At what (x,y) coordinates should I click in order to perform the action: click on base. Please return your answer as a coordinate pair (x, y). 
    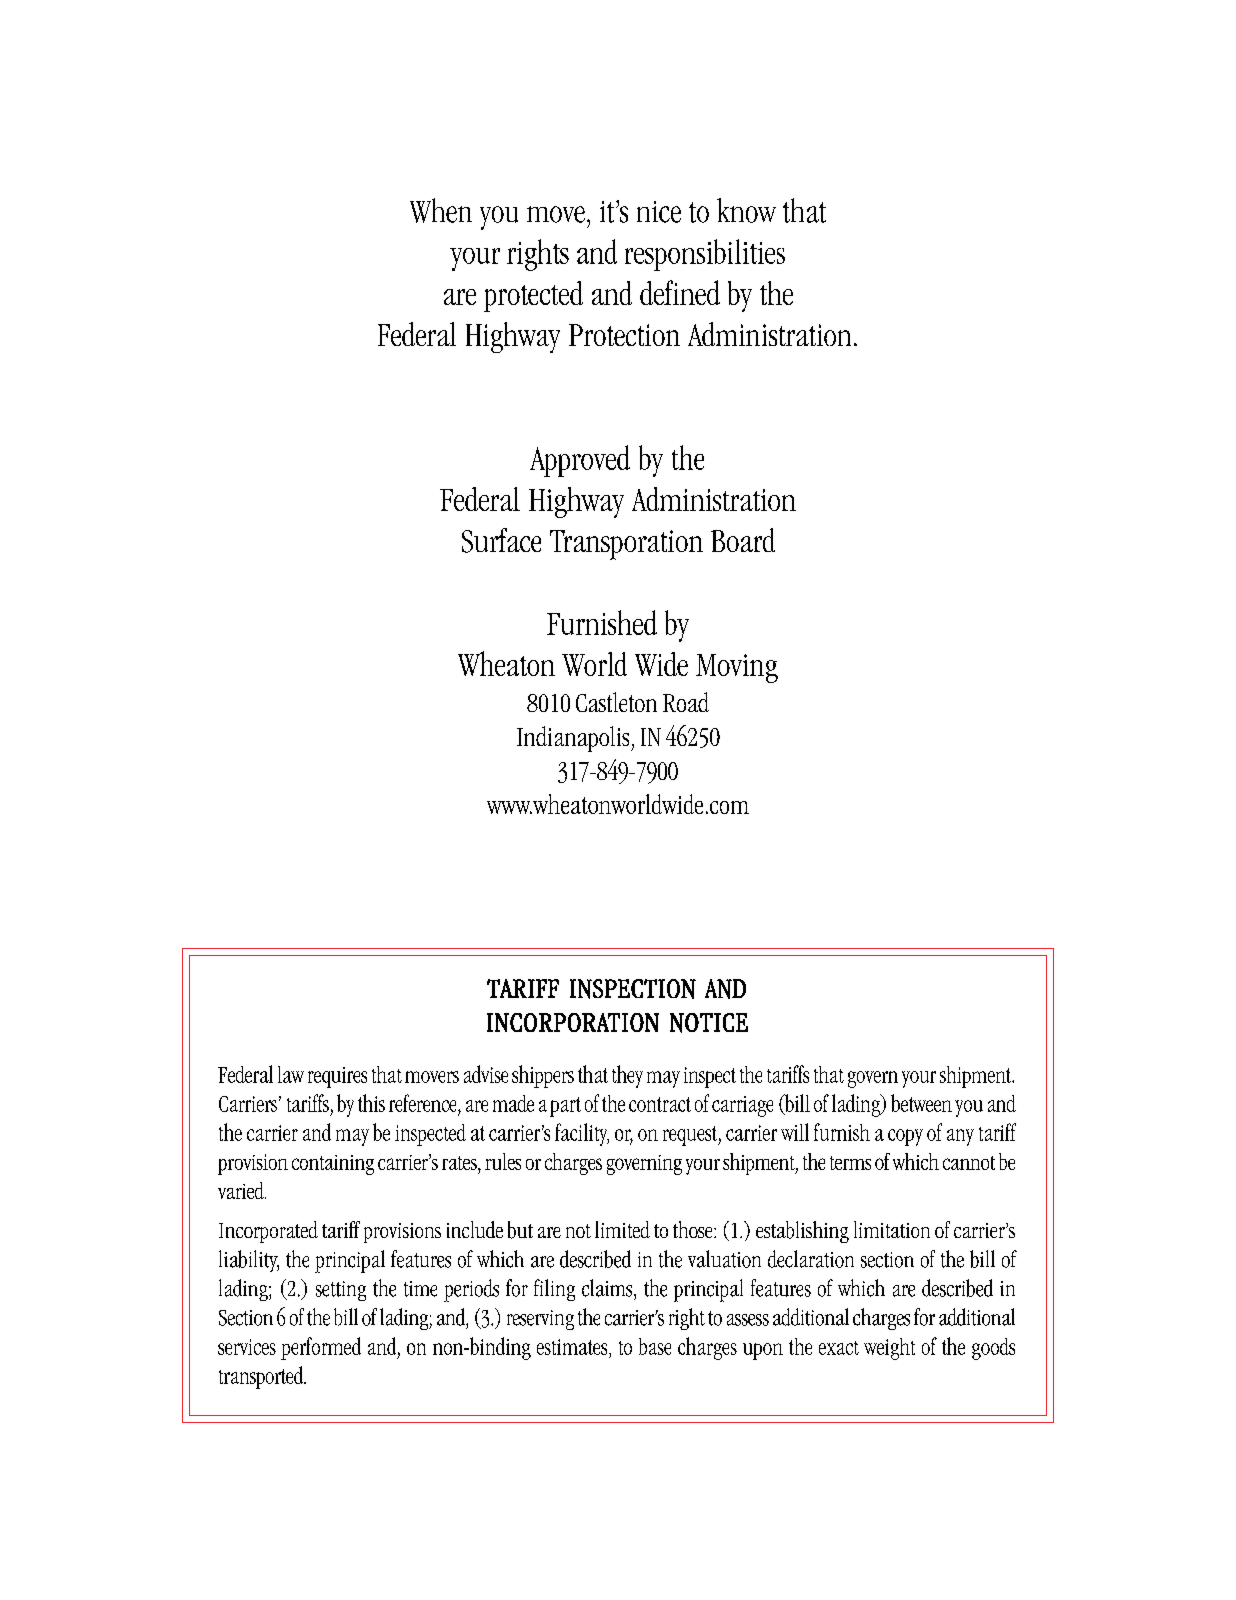
    Looking at the image, I should click on (655, 1346).
